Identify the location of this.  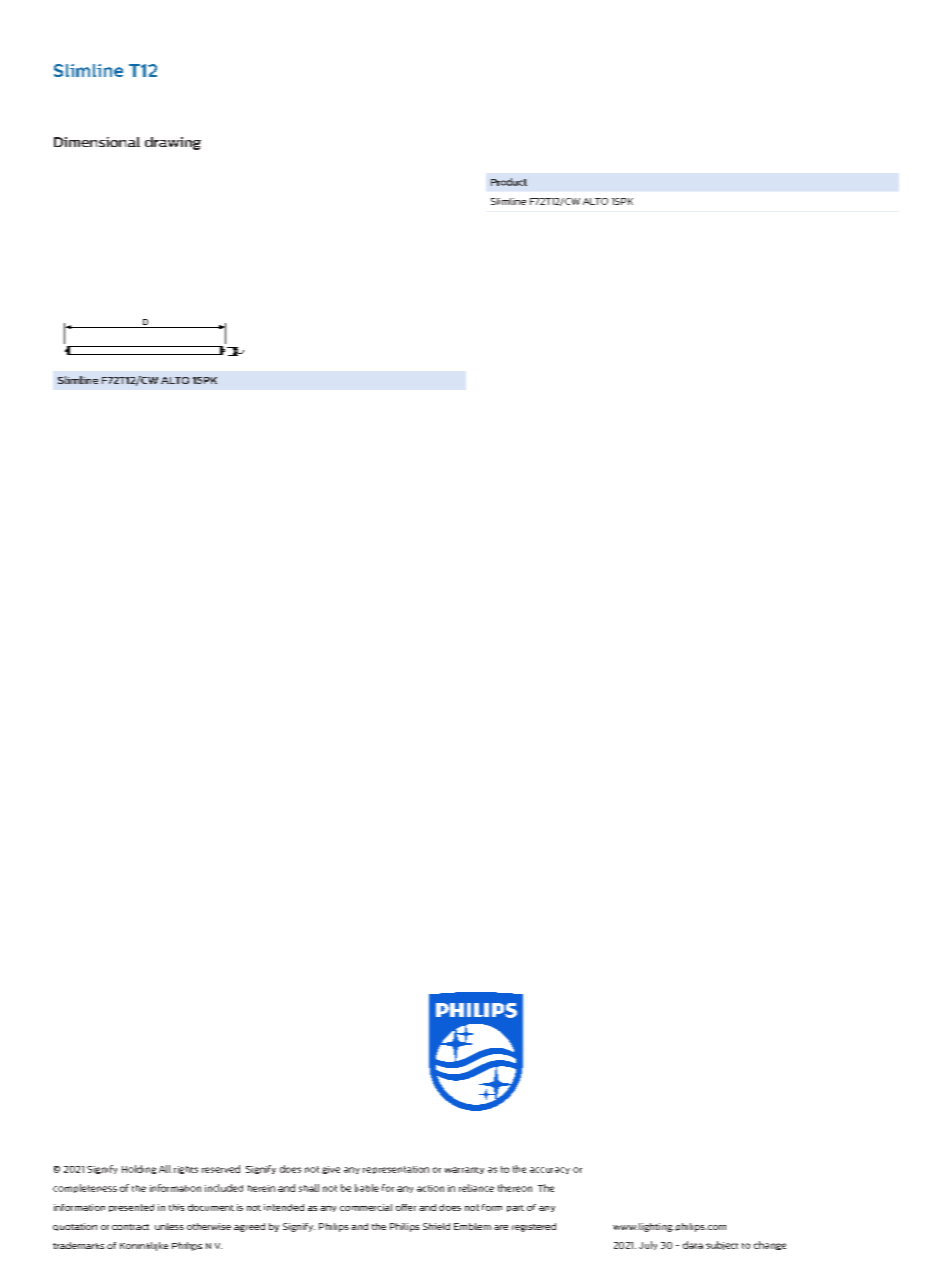
(176, 1207).
